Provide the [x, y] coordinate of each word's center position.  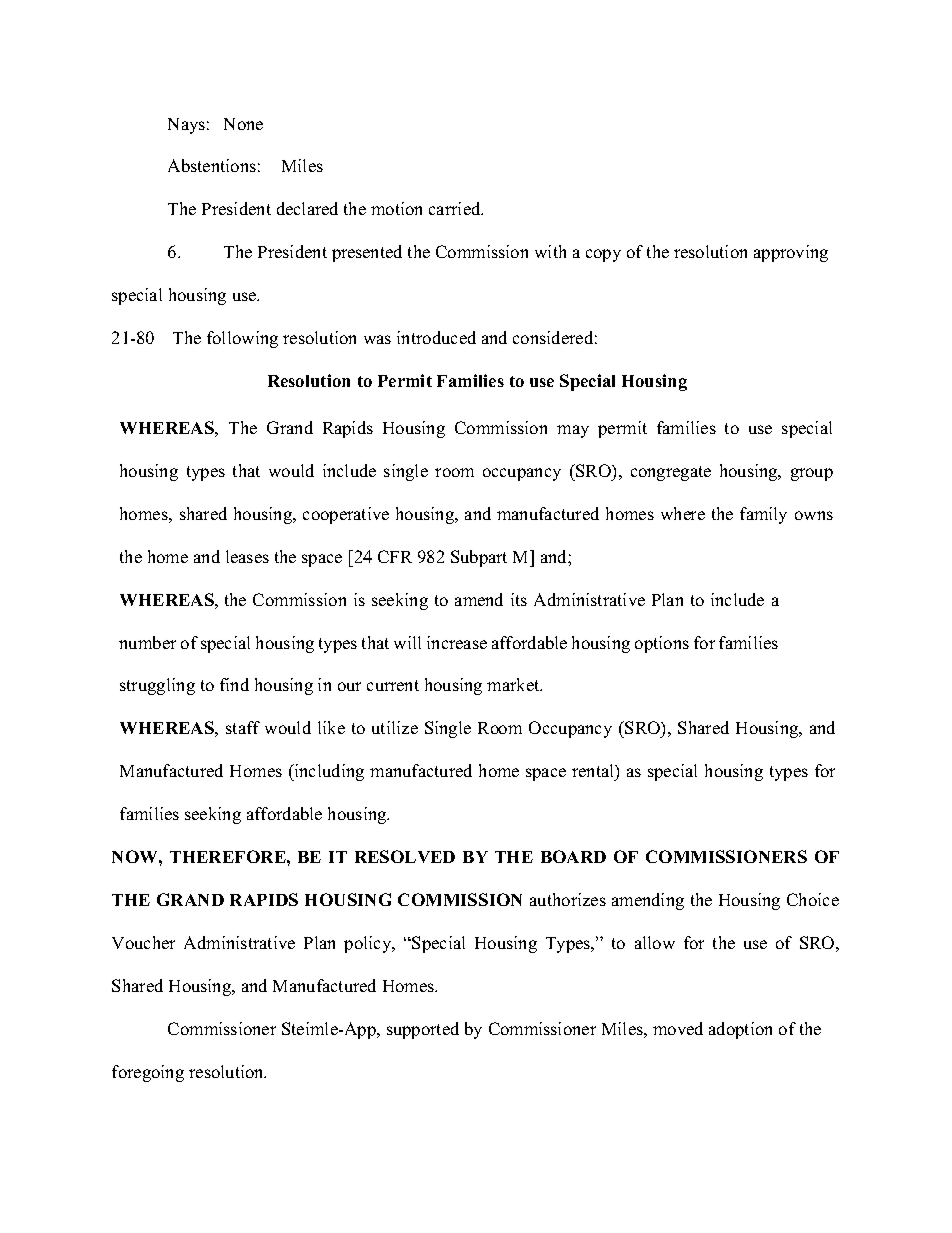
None [243, 124]
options [662, 644]
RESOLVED [405, 856]
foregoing [148, 1073]
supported [423, 1030]
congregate [671, 473]
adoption [740, 1030]
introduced [436, 337]
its [519, 599]
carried [456, 208]
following [242, 339]
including [328, 772]
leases [247, 556]
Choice [813, 899]
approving [791, 253]
